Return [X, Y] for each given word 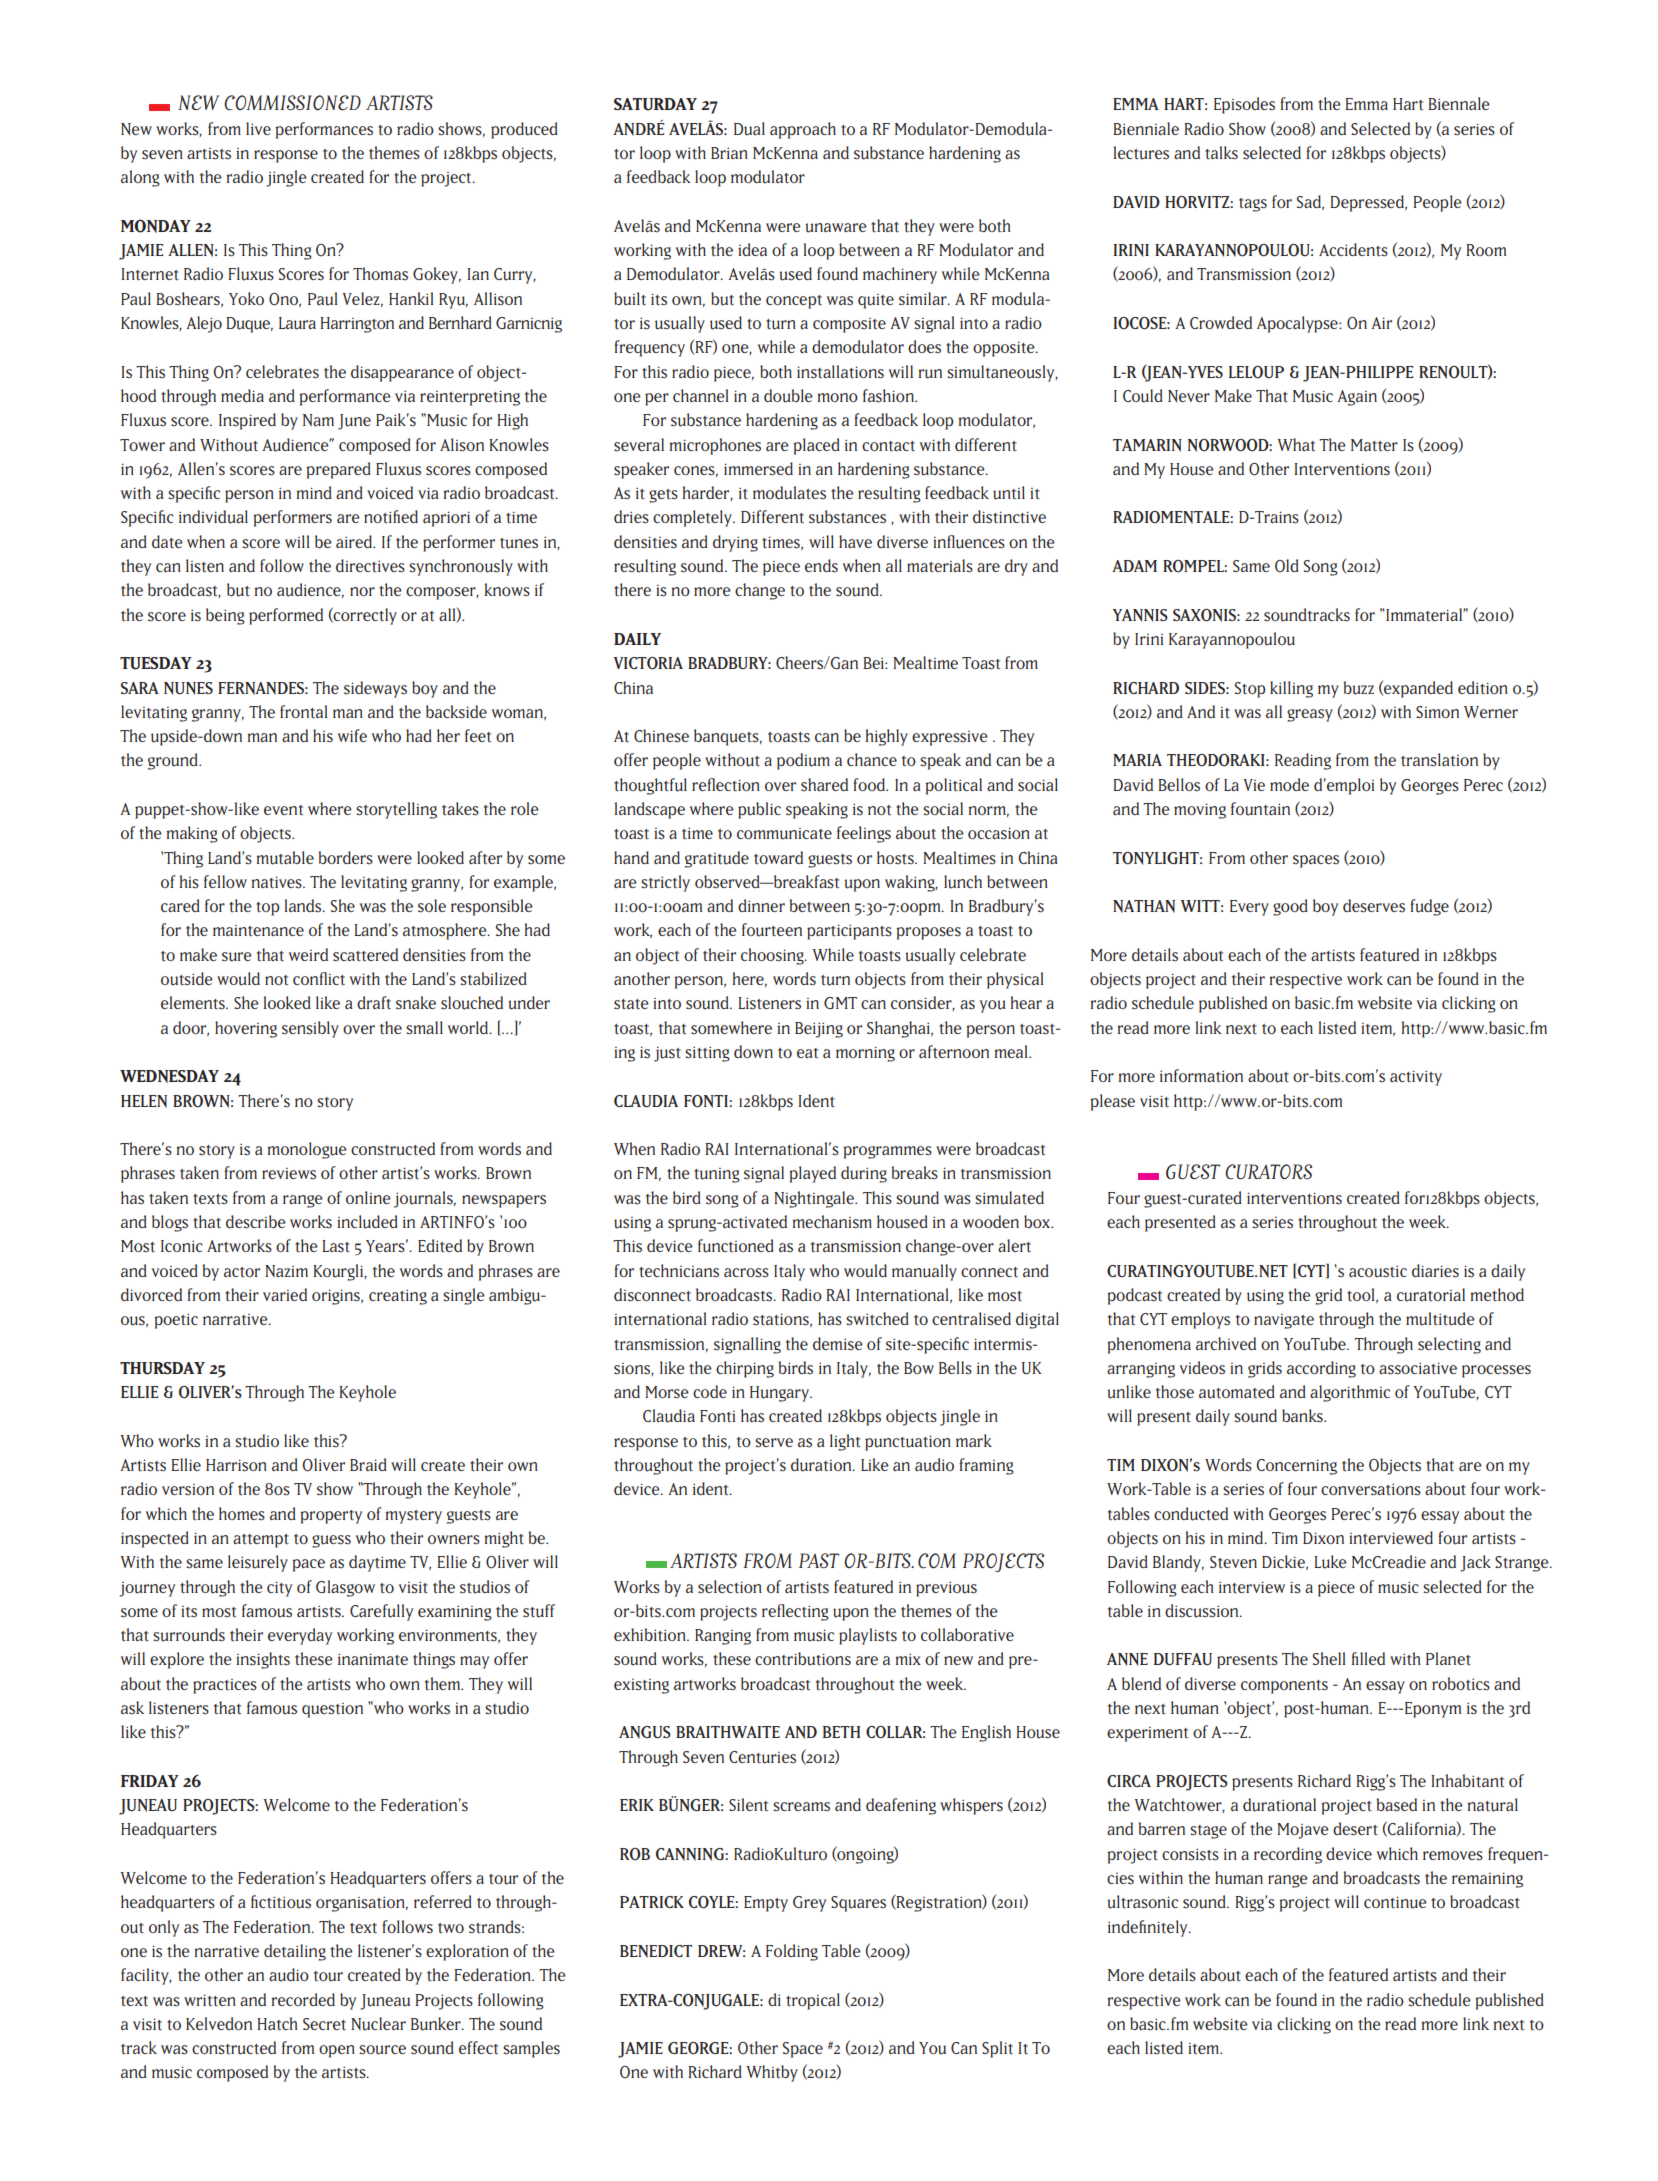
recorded [303, 1999]
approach [803, 130]
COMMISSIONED [292, 103]
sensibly [310, 1029]
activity [1416, 1078]
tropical [813, 2001]
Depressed [1368, 203]
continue [1395, 1902]
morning [865, 1054]
